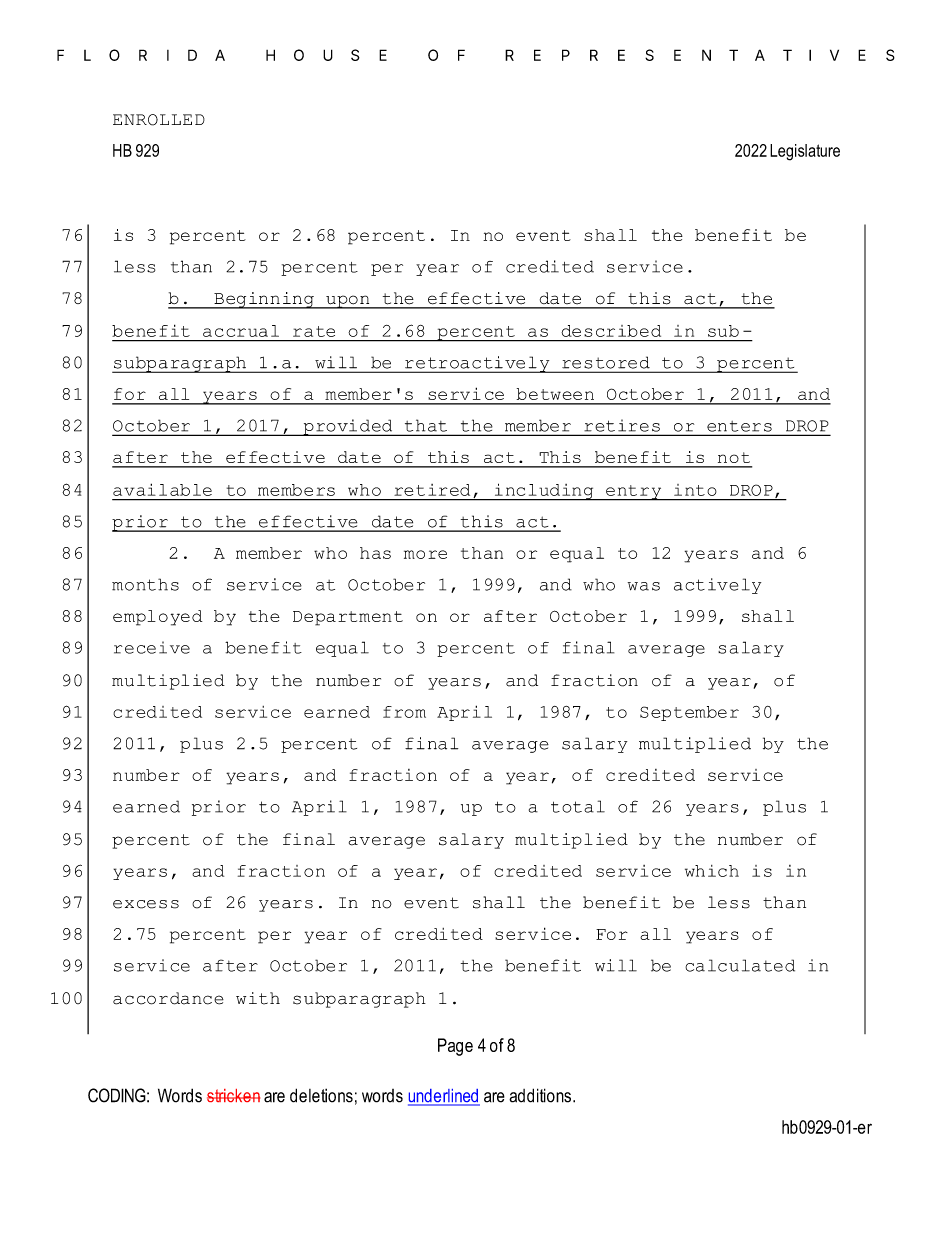 The image size is (952, 1233). I want to click on stricken, so click(233, 1095).
